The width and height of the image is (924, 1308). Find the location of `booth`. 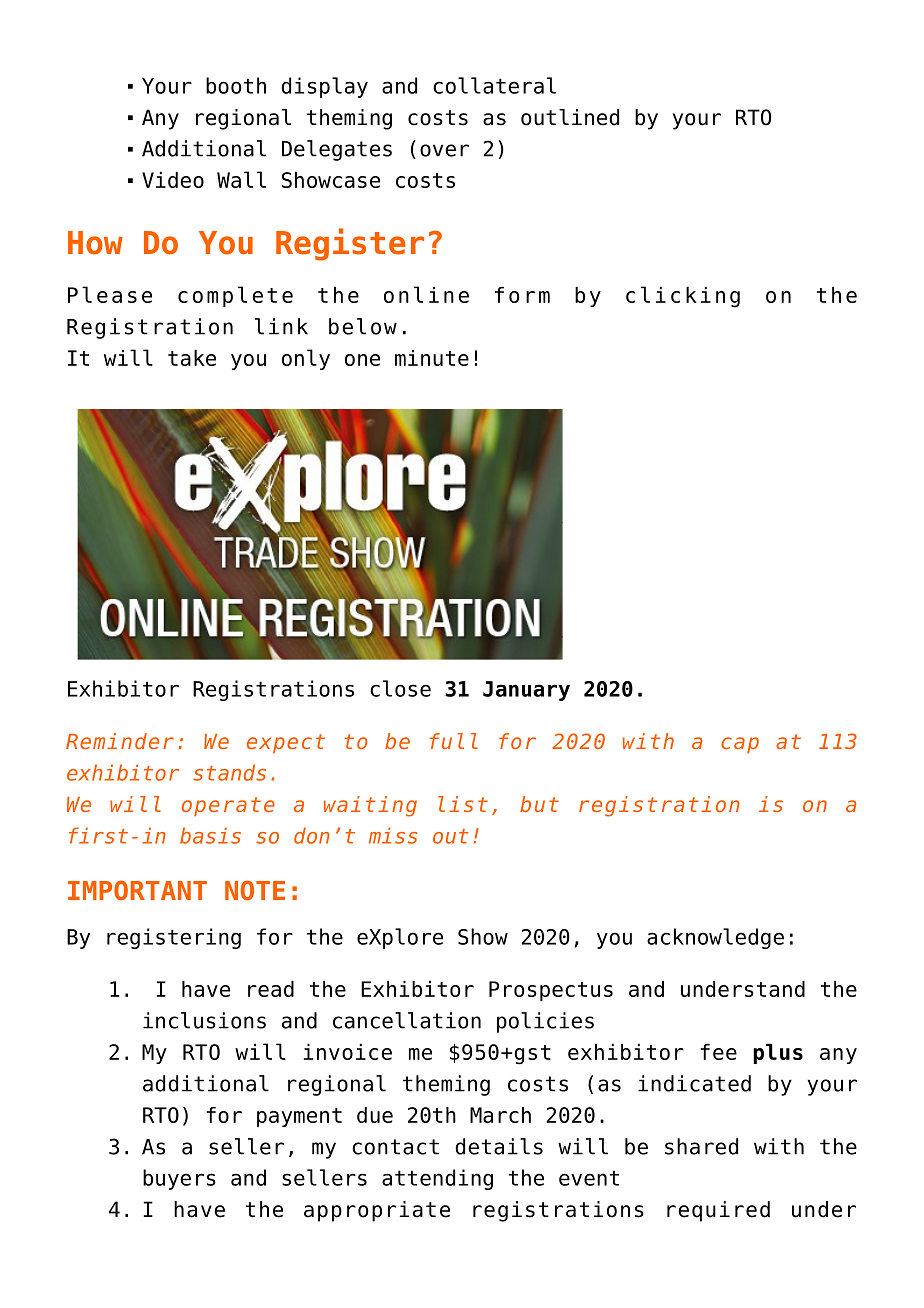

booth is located at coordinates (236, 85).
